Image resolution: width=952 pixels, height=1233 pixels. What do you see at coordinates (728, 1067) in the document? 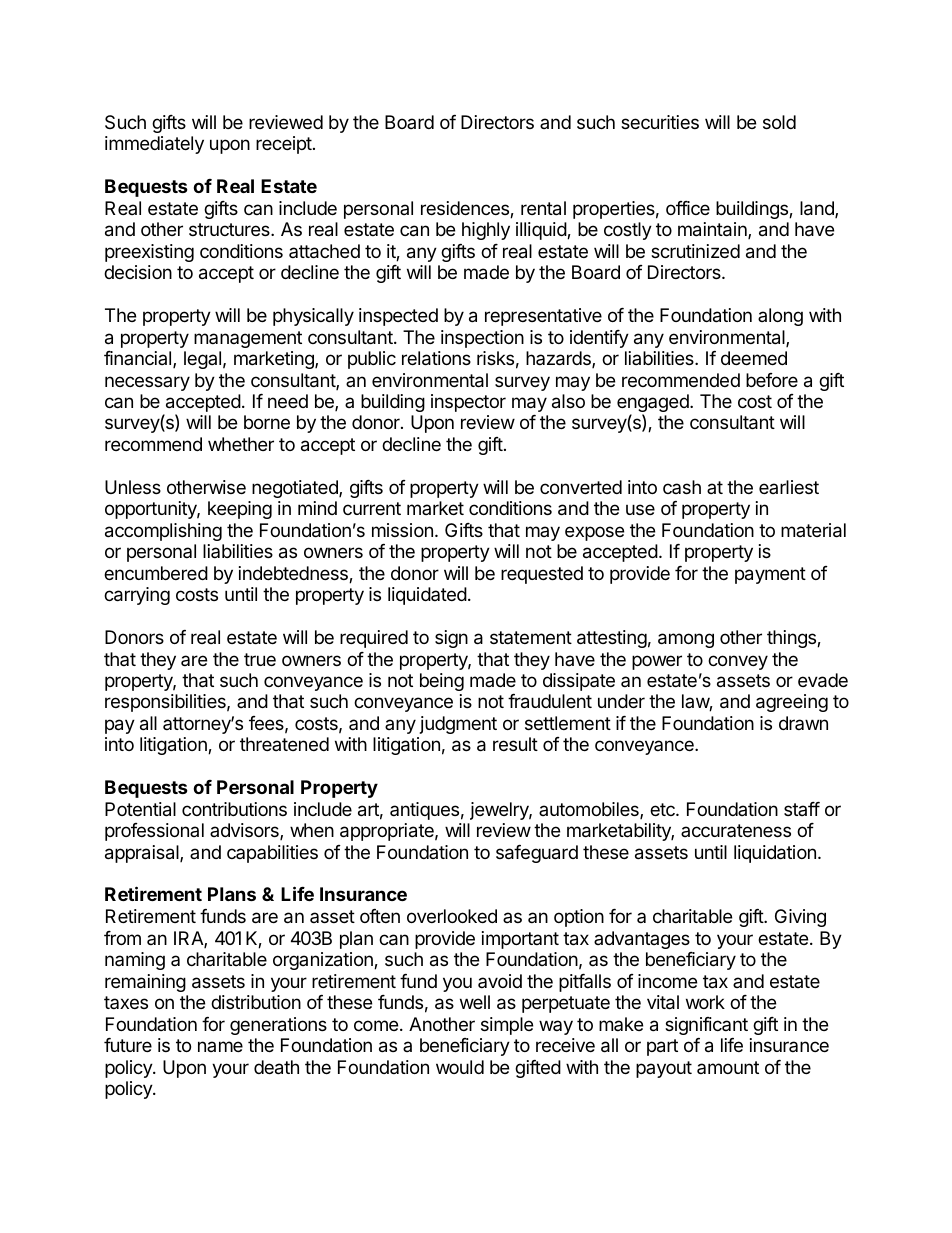
I see `amount` at bounding box center [728, 1067].
